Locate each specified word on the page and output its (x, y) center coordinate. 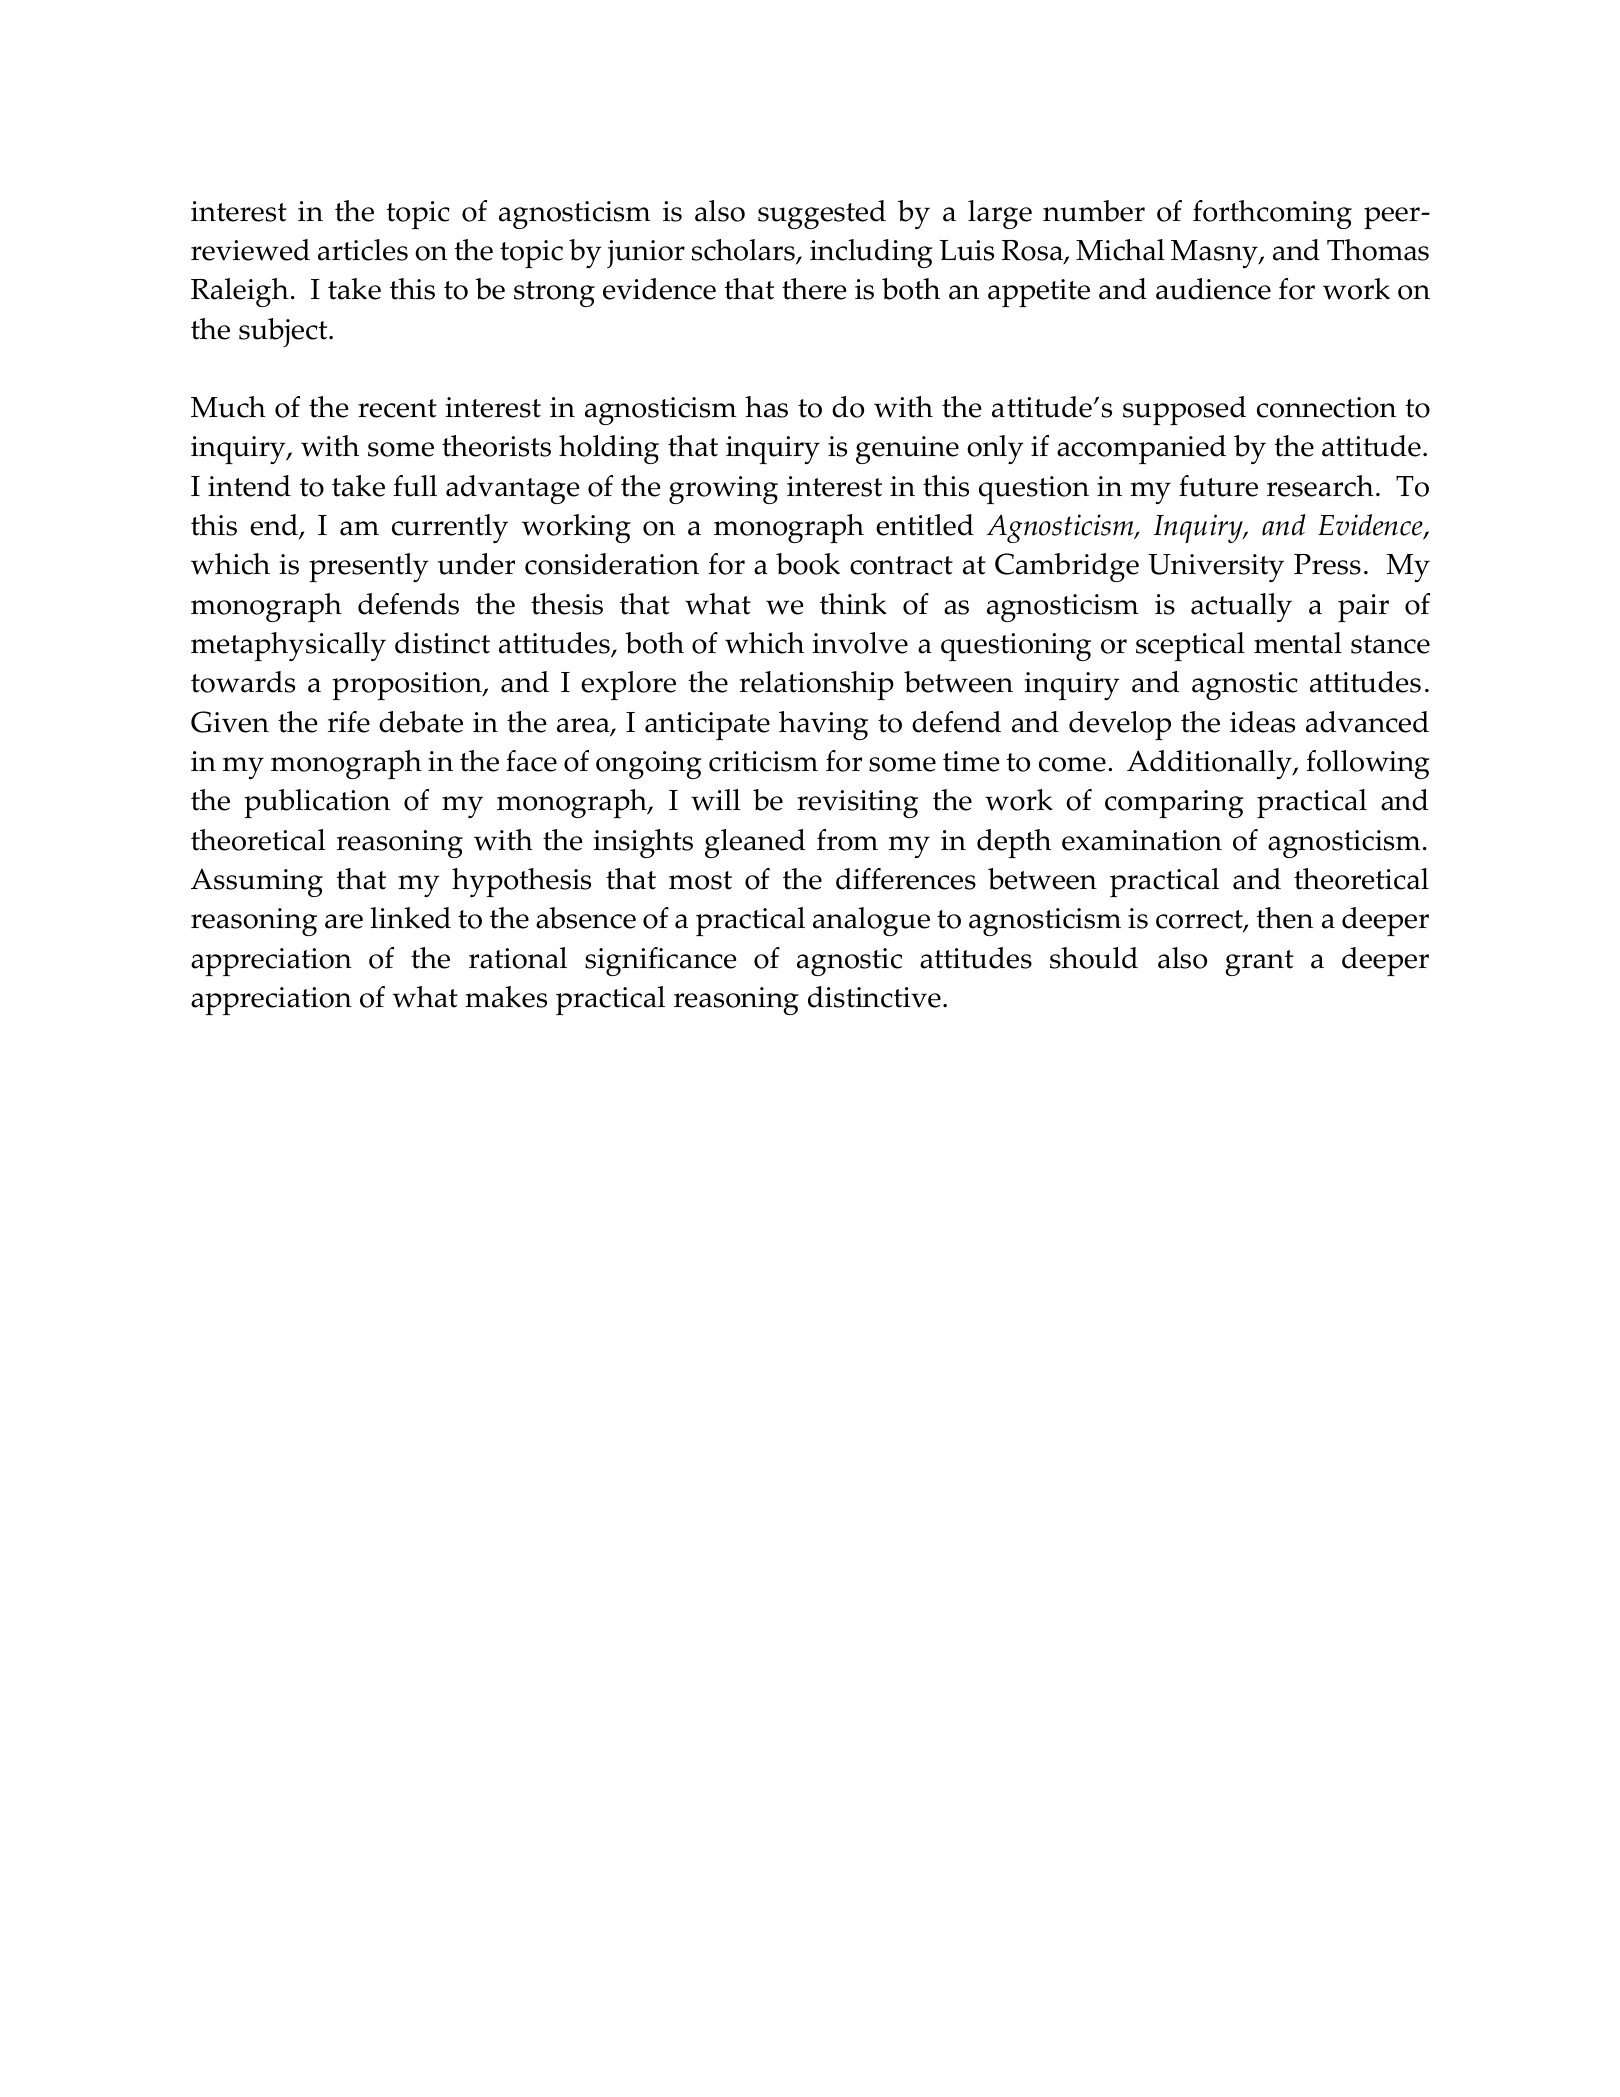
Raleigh (240, 292)
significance (660, 961)
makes (506, 997)
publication (317, 803)
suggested (822, 214)
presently (369, 567)
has (766, 407)
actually (1241, 607)
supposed (1184, 410)
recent (397, 408)
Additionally (1210, 764)
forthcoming (1272, 214)
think (853, 604)
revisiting (857, 804)
